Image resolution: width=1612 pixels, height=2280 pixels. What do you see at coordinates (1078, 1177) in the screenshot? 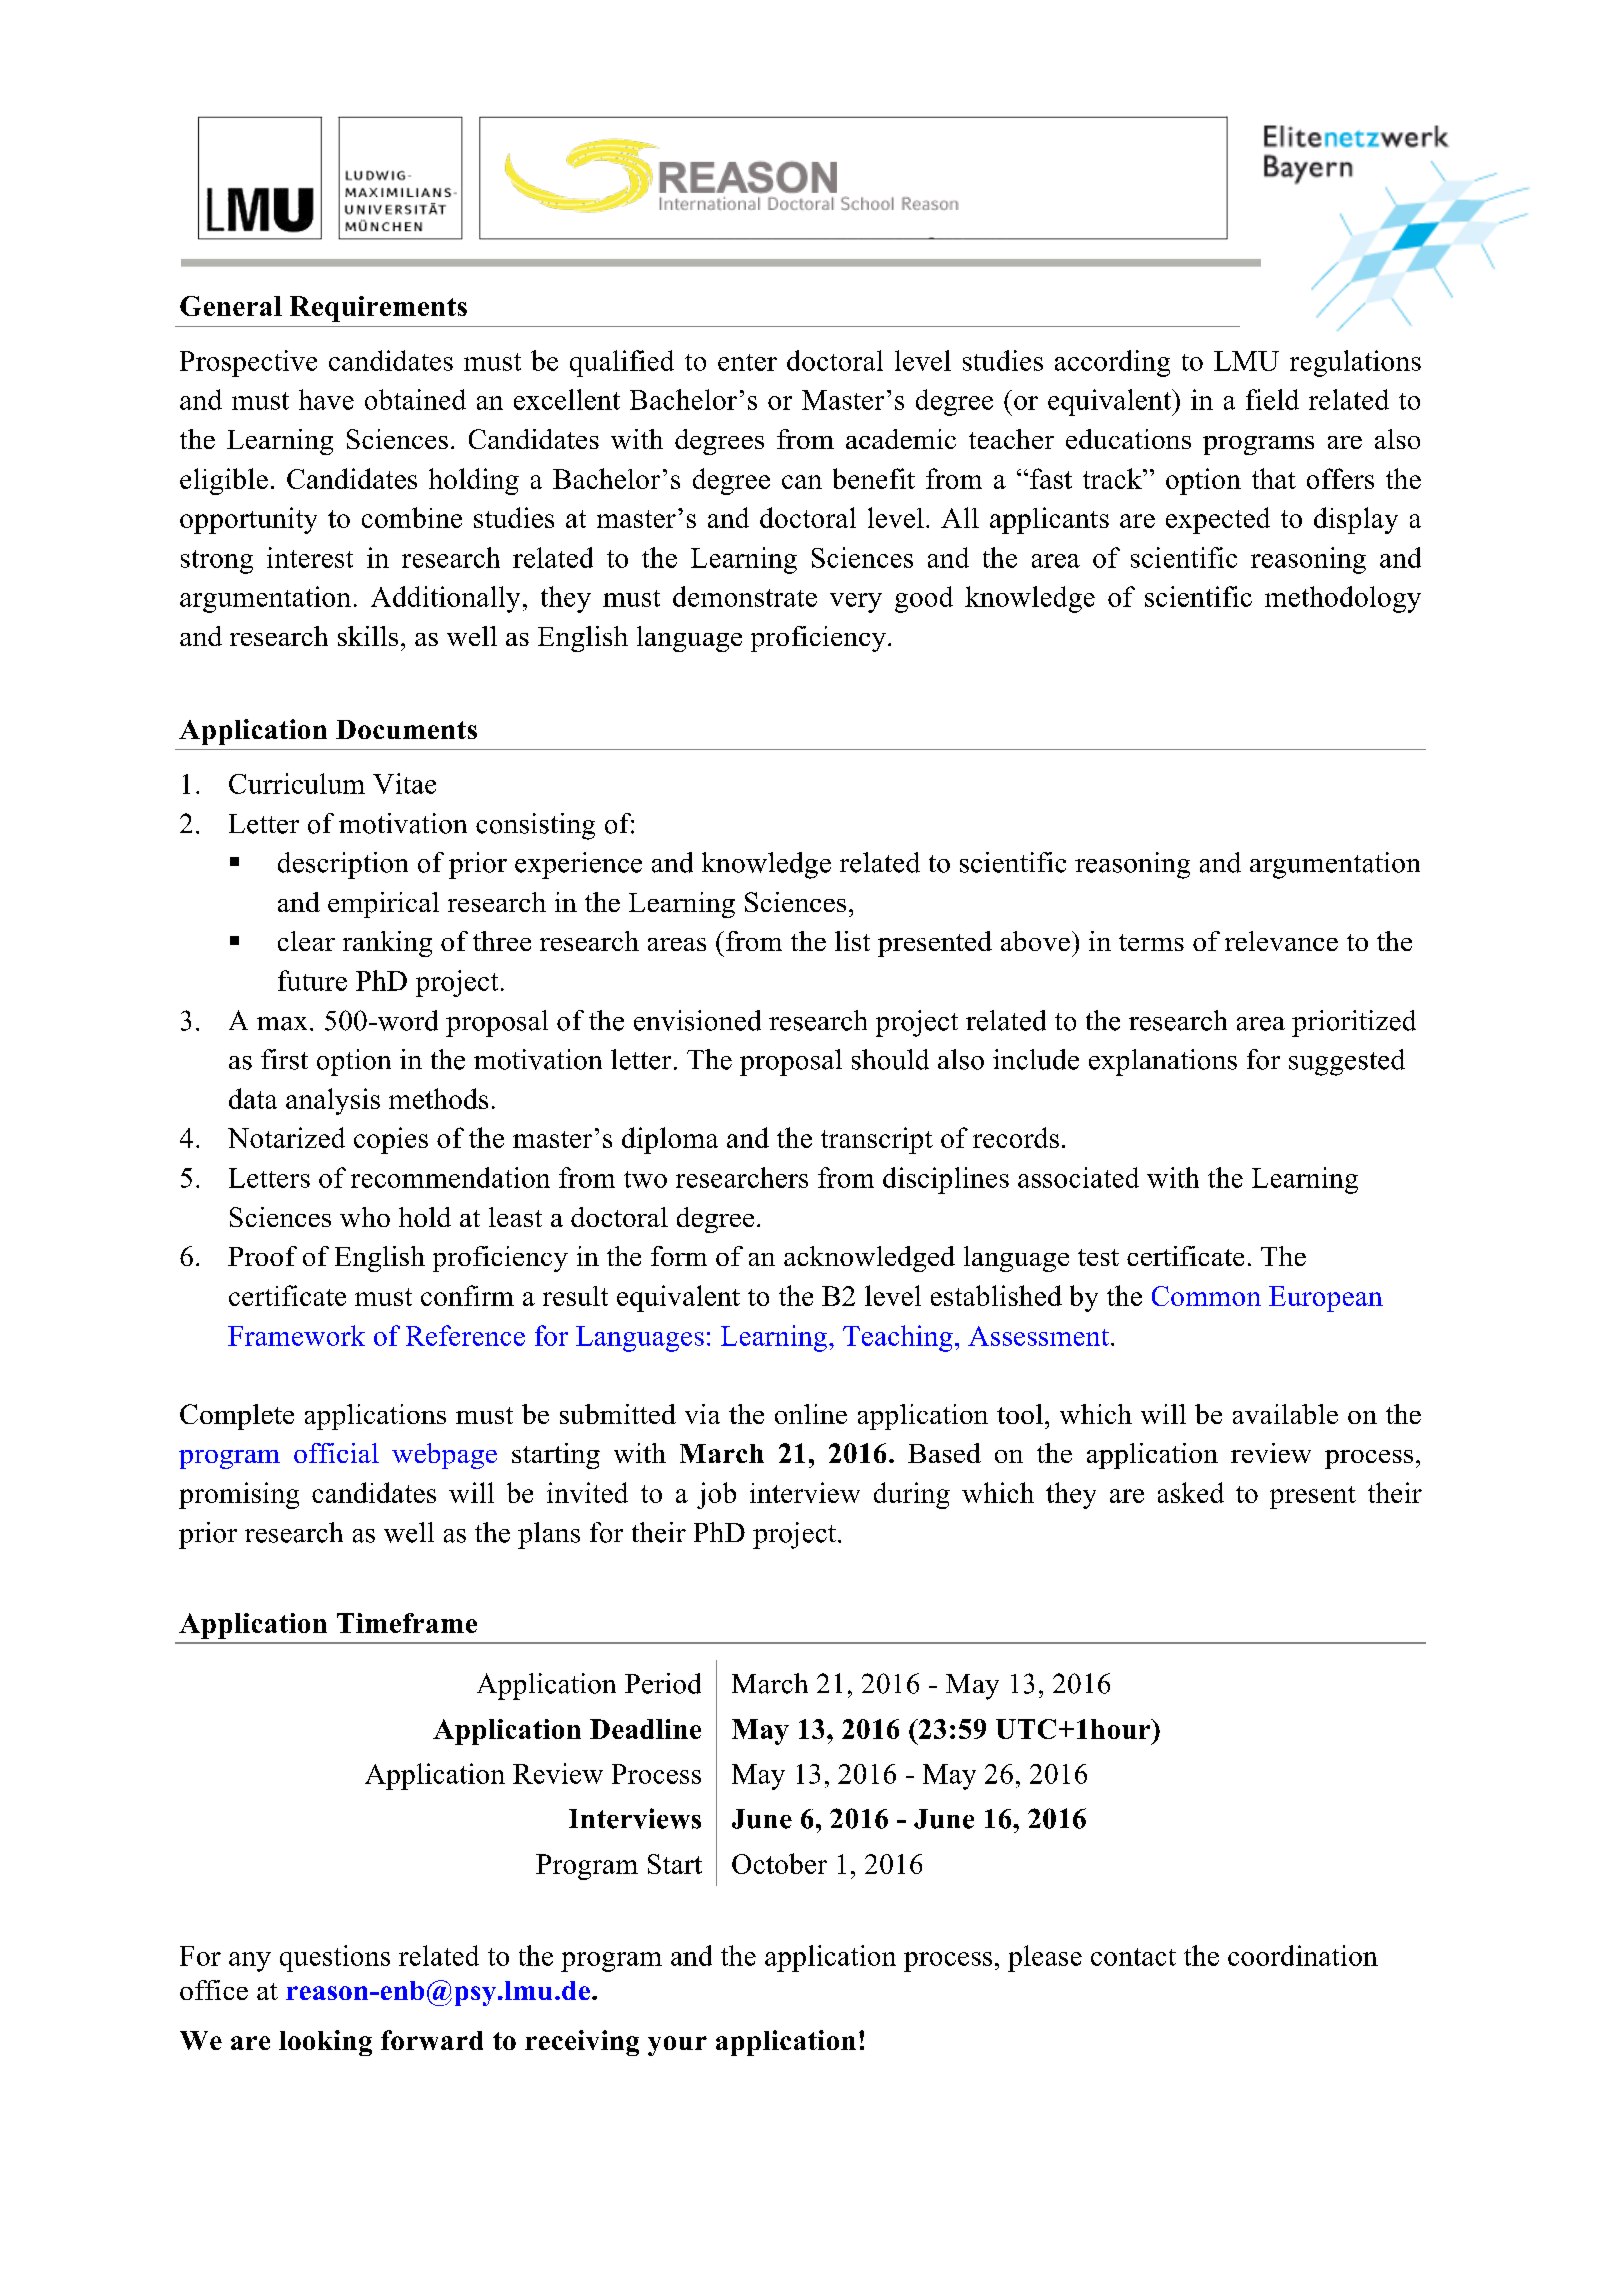
I see `associated` at bounding box center [1078, 1177].
